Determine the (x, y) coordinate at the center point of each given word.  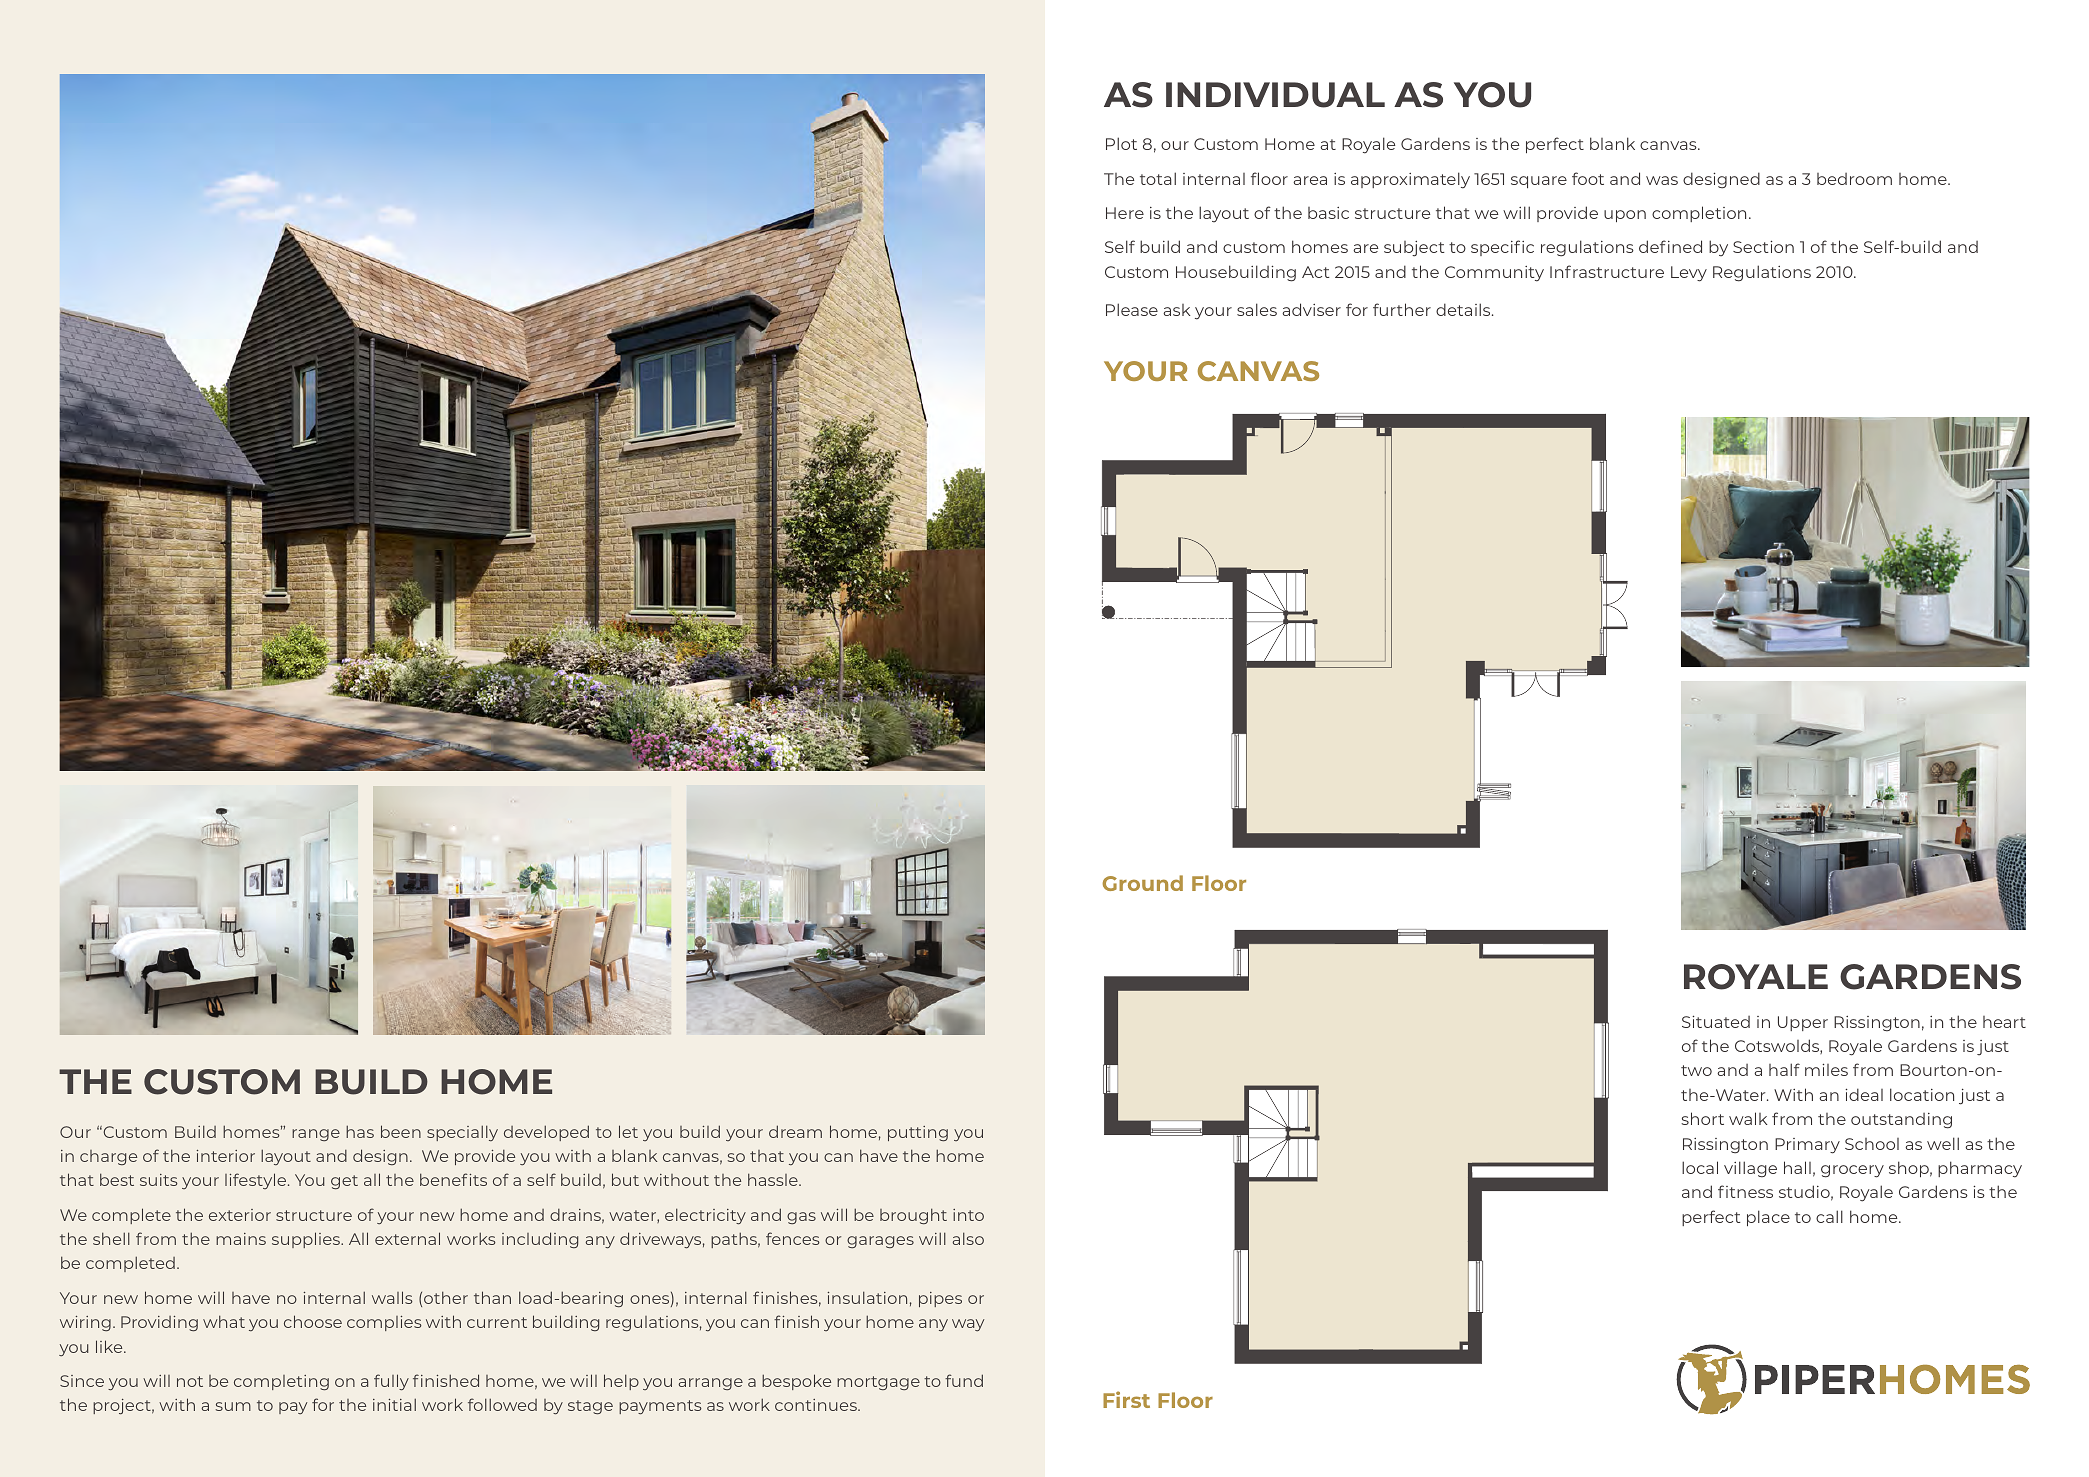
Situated (1716, 1021)
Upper (1803, 1023)
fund (964, 1380)
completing (281, 1383)
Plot (1121, 143)
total (1158, 178)
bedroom (1854, 179)
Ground (1142, 883)
